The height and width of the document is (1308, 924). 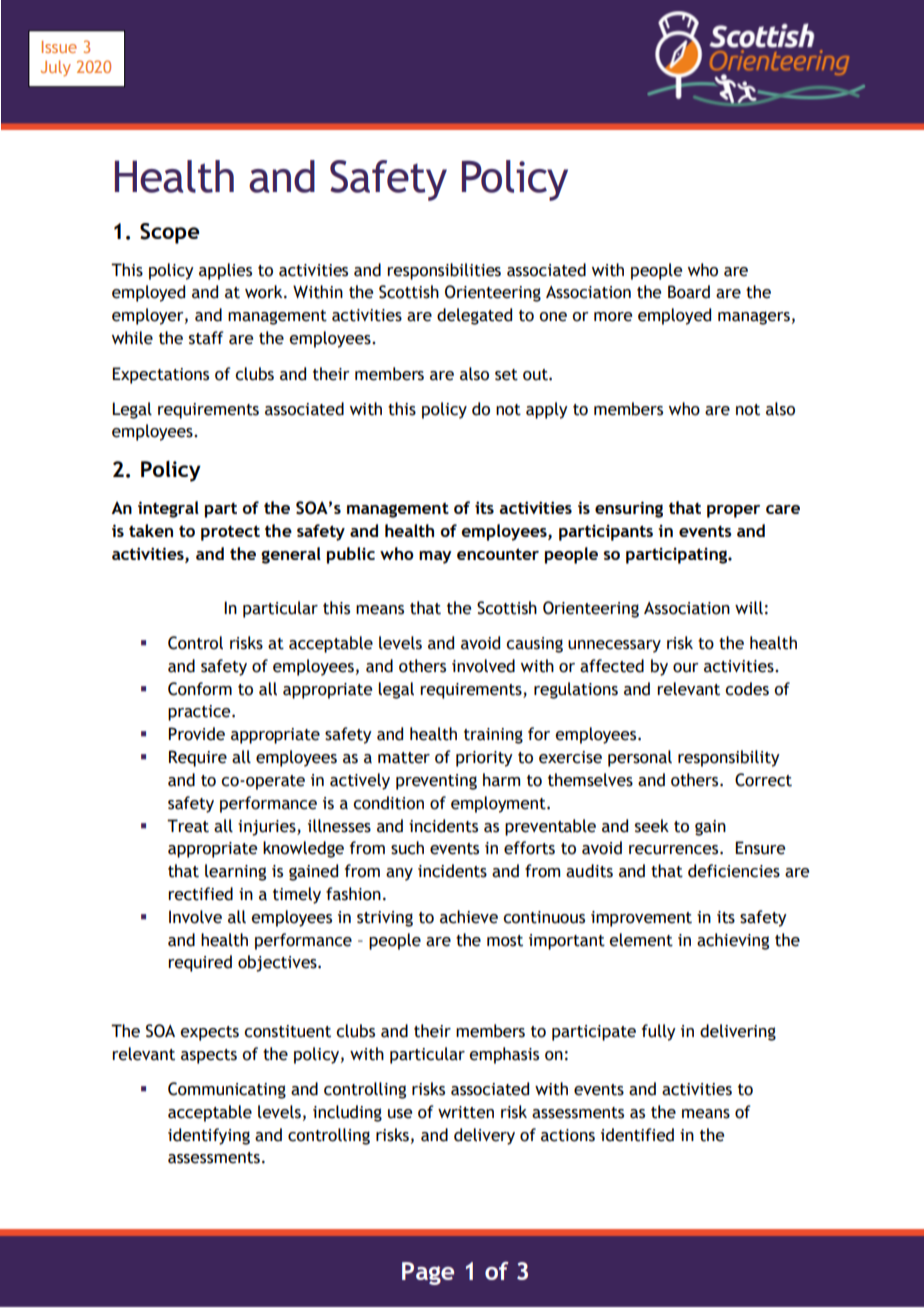 I want to click on striving, so click(x=385, y=919).
